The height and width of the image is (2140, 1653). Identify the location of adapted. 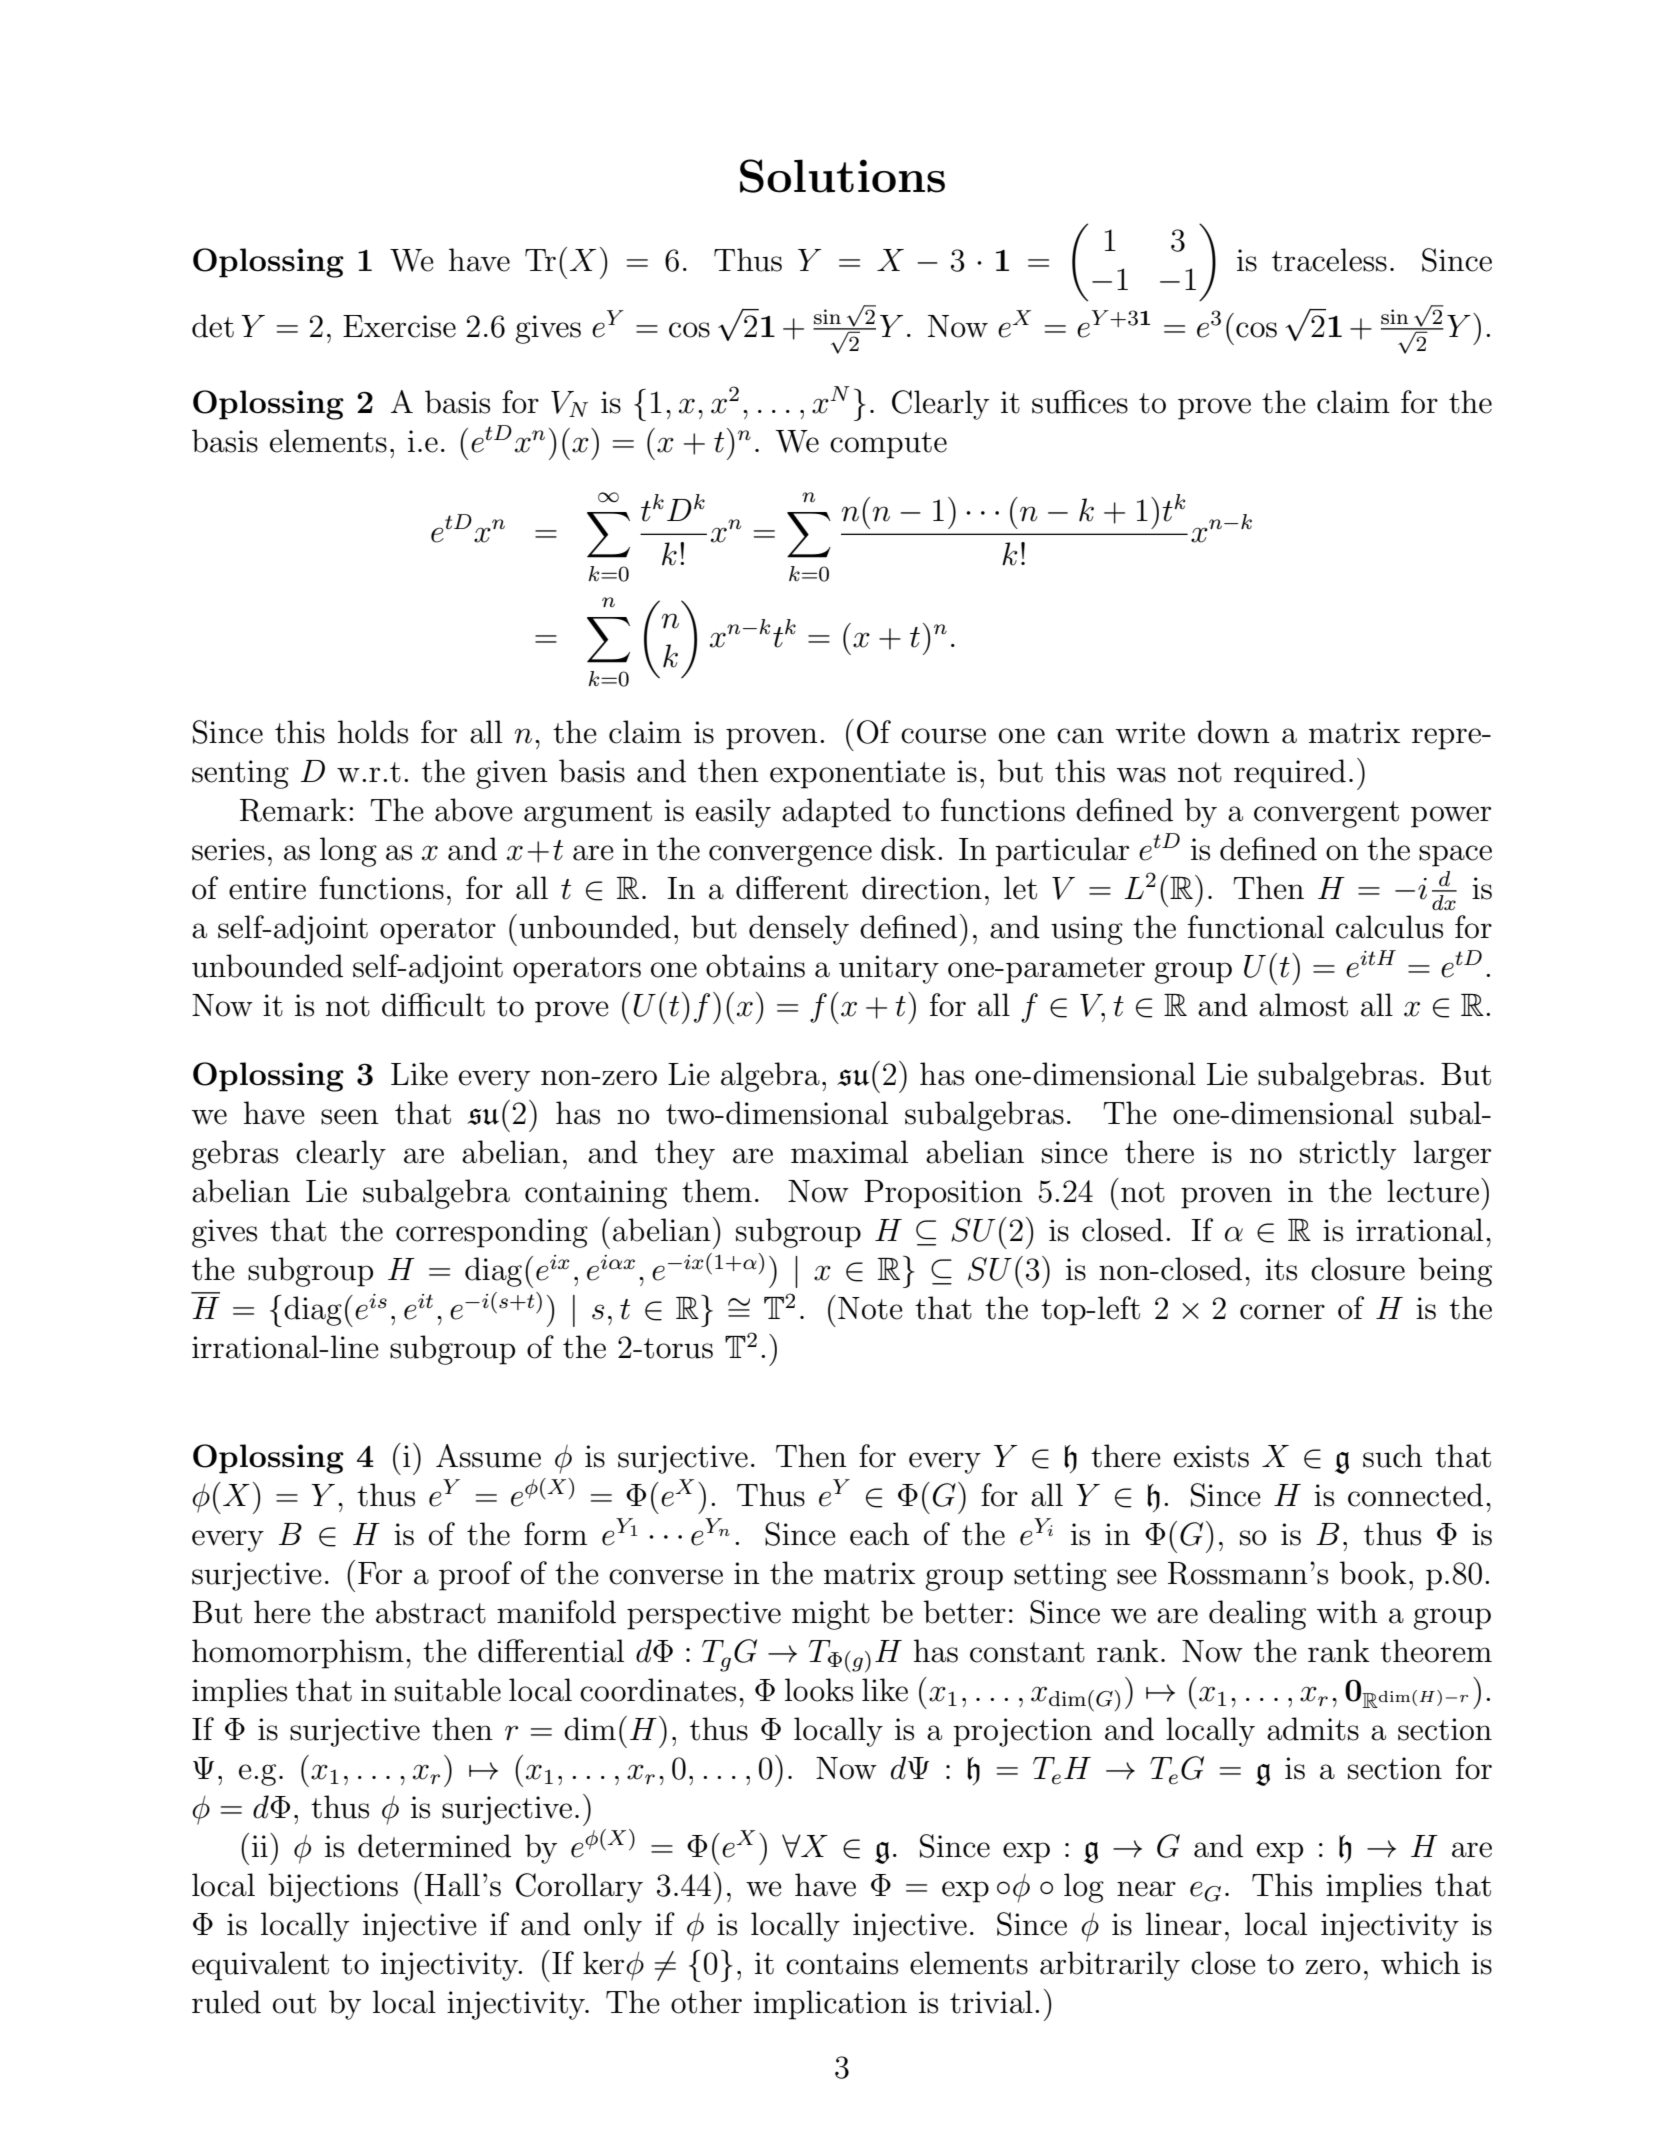
(836, 813).
